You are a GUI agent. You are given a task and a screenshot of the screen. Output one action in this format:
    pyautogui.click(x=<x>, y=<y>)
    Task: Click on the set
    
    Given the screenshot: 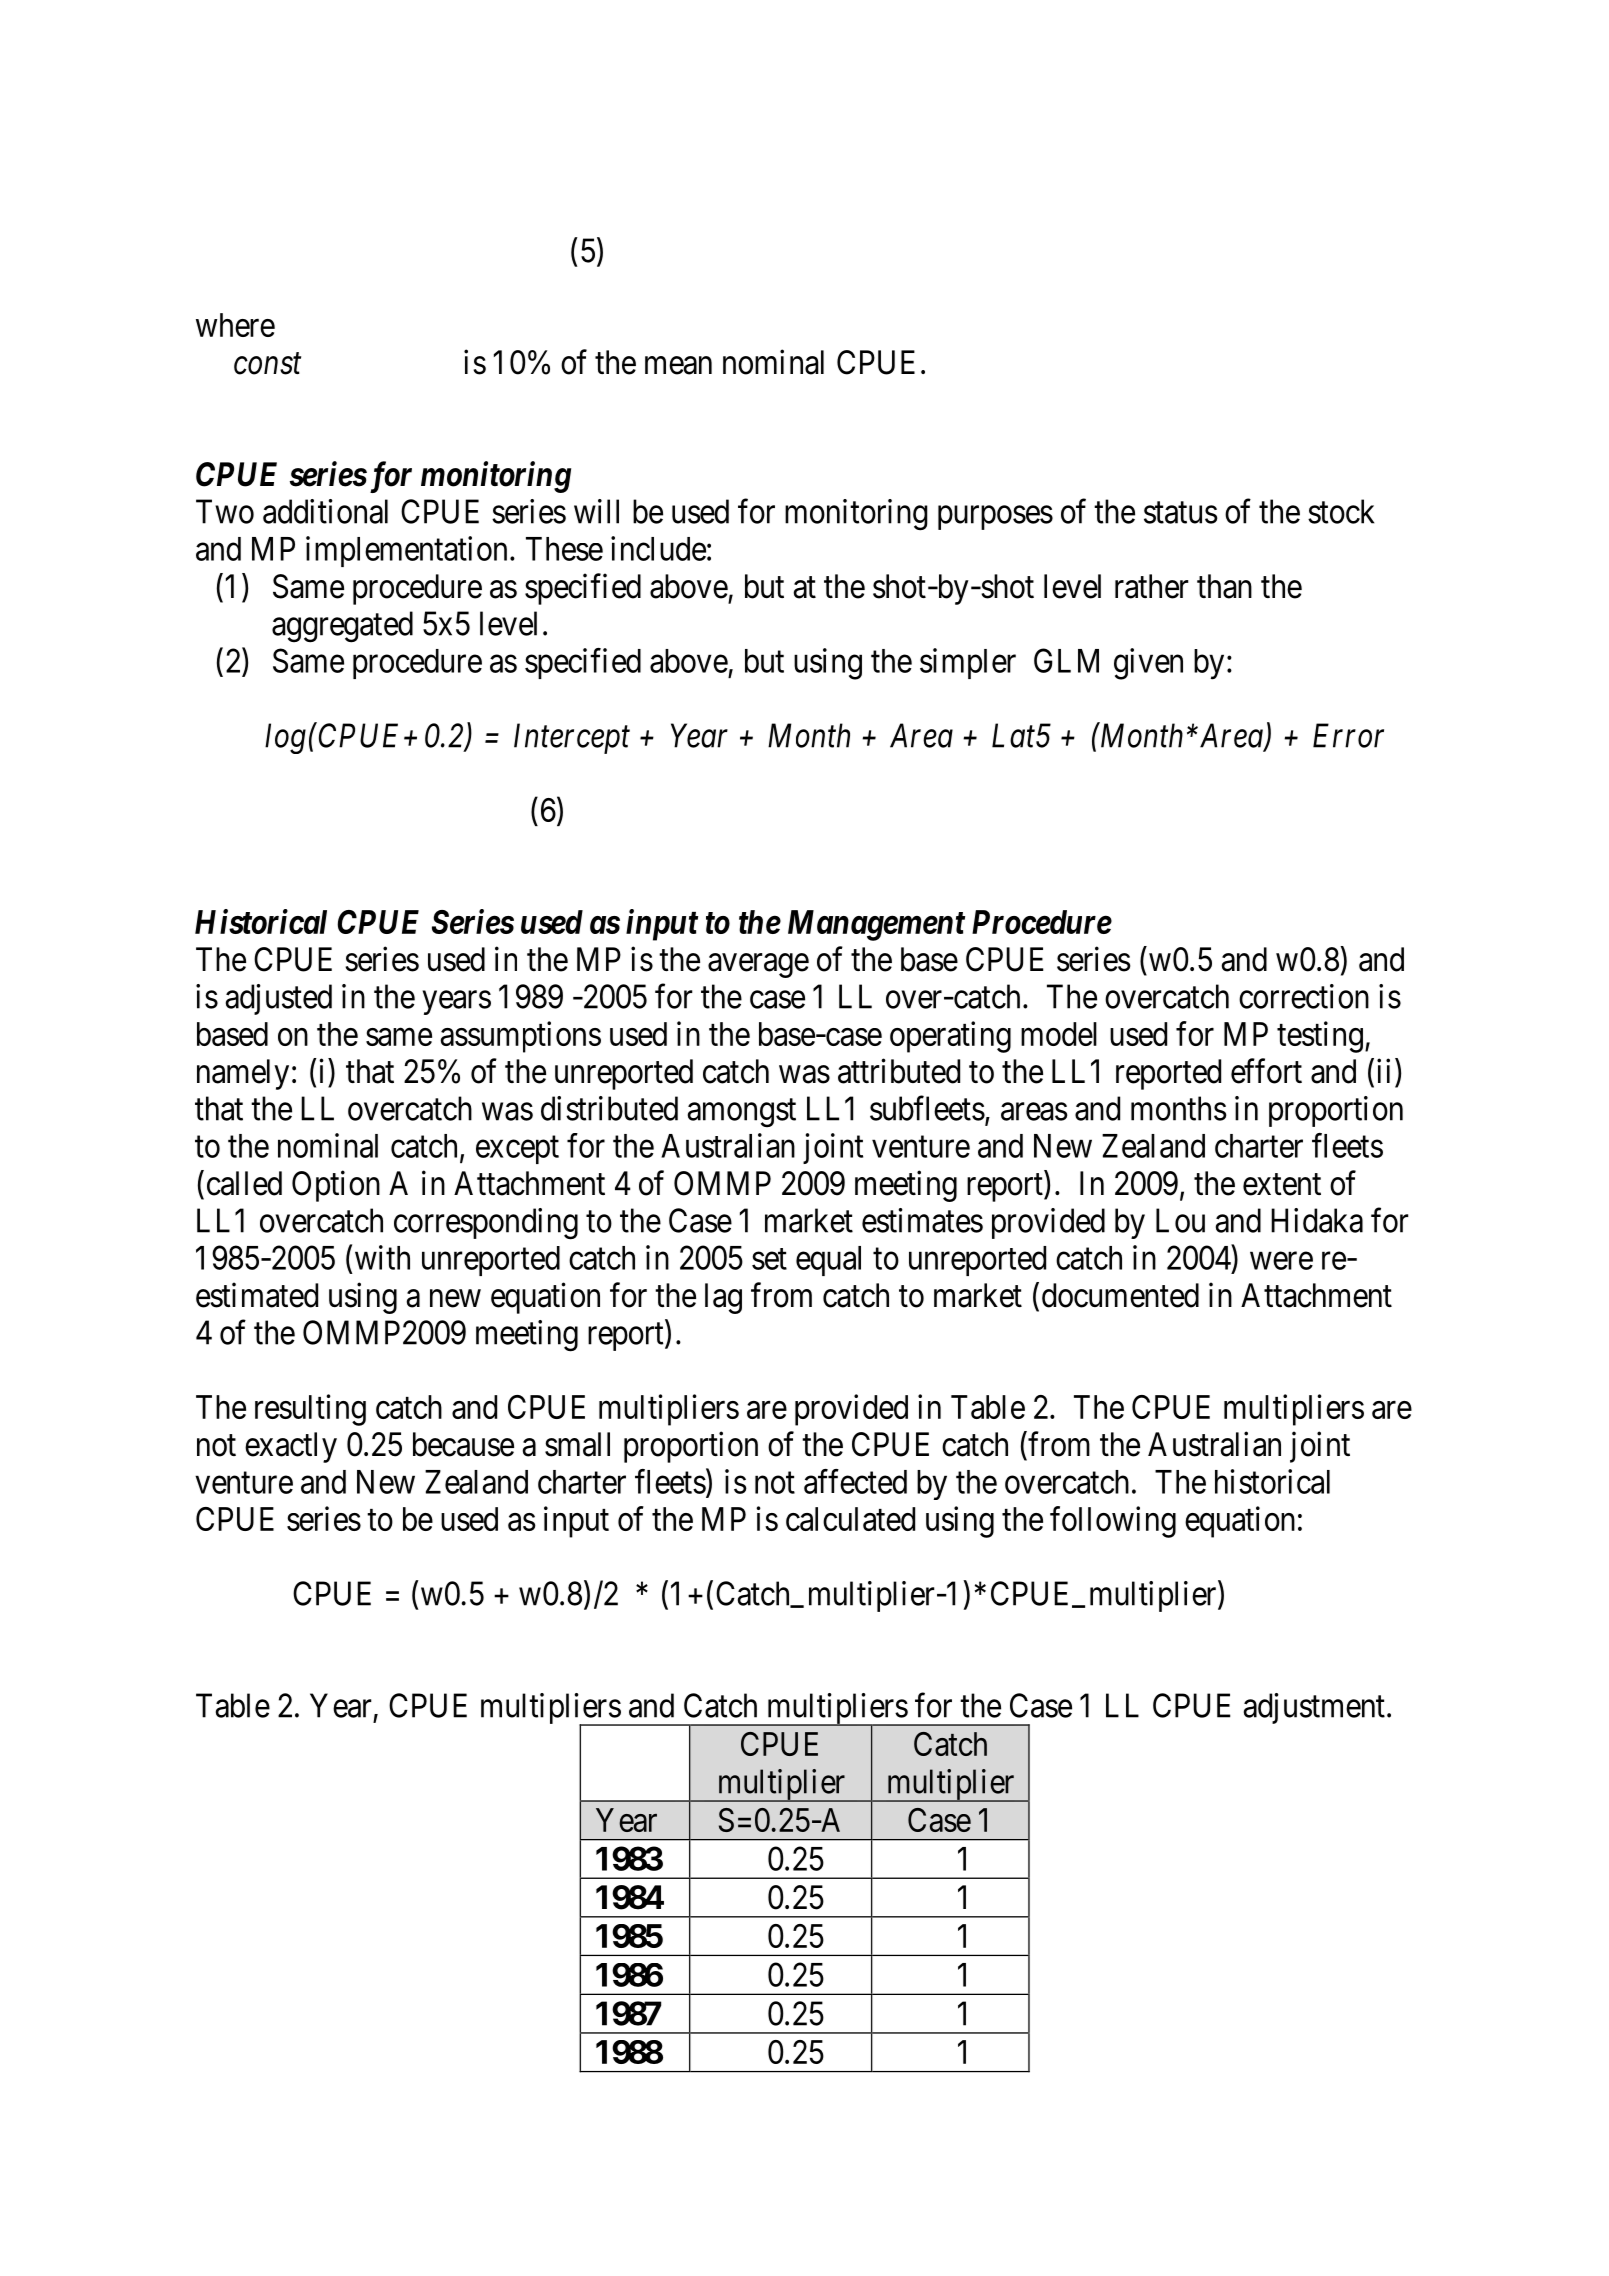 What is the action you would take?
    pyautogui.click(x=769, y=1259)
